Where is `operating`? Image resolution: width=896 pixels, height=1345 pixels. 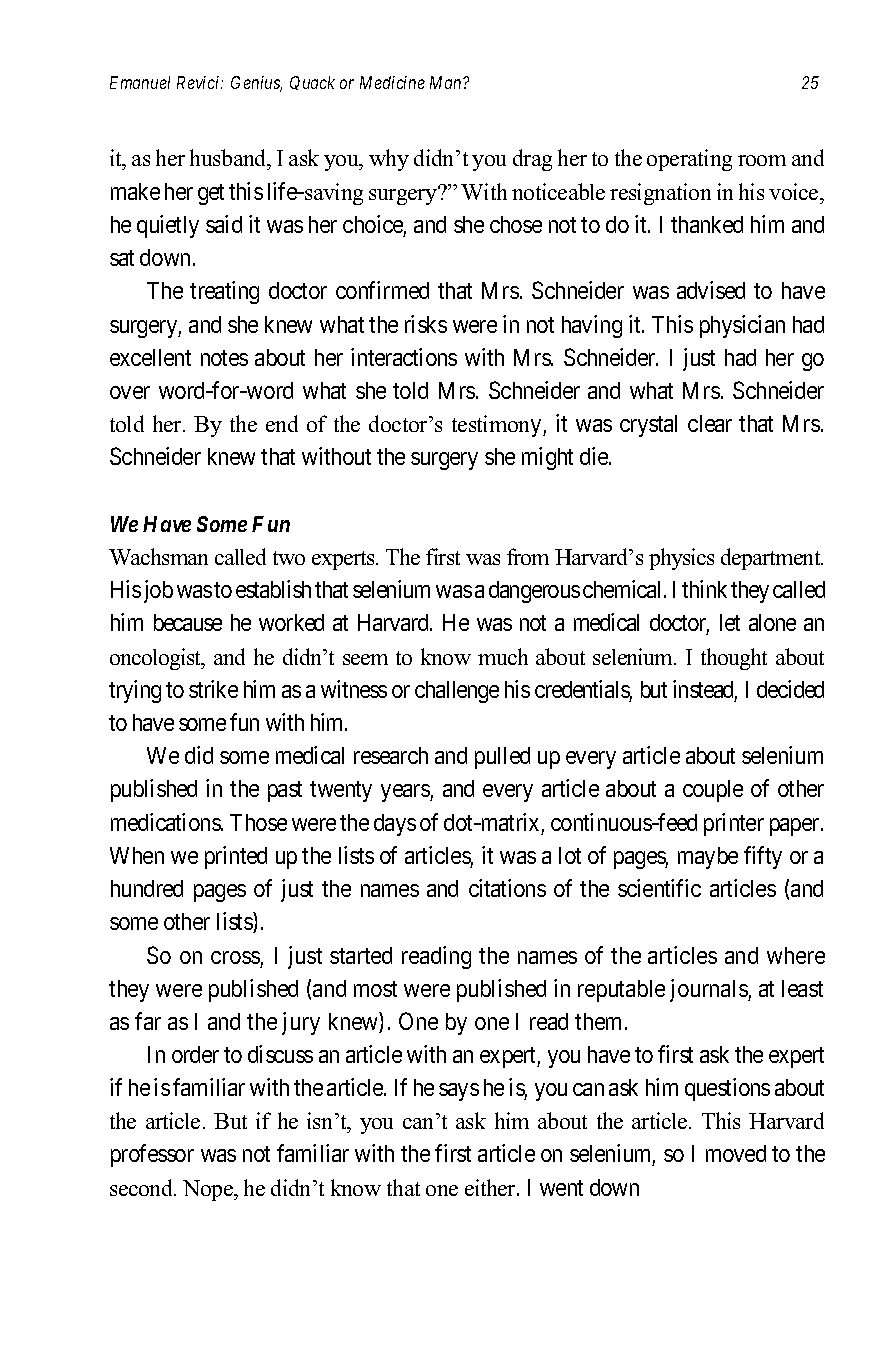
operating is located at coordinates (689, 160).
